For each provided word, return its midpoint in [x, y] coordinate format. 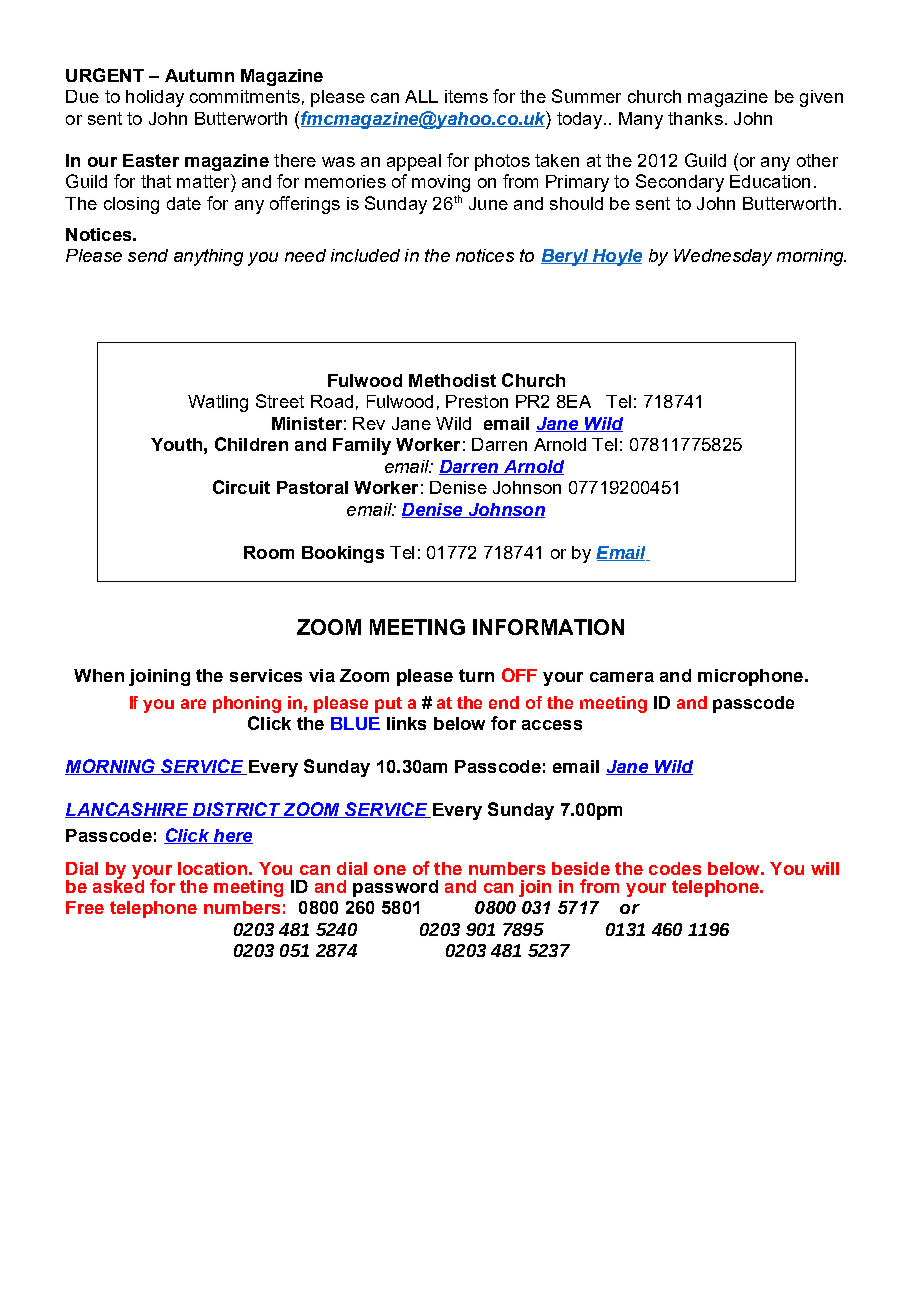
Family [362, 446]
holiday [155, 98]
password [395, 888]
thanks [695, 118]
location [212, 868]
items [466, 96]
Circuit [241, 487]
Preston [477, 401]
